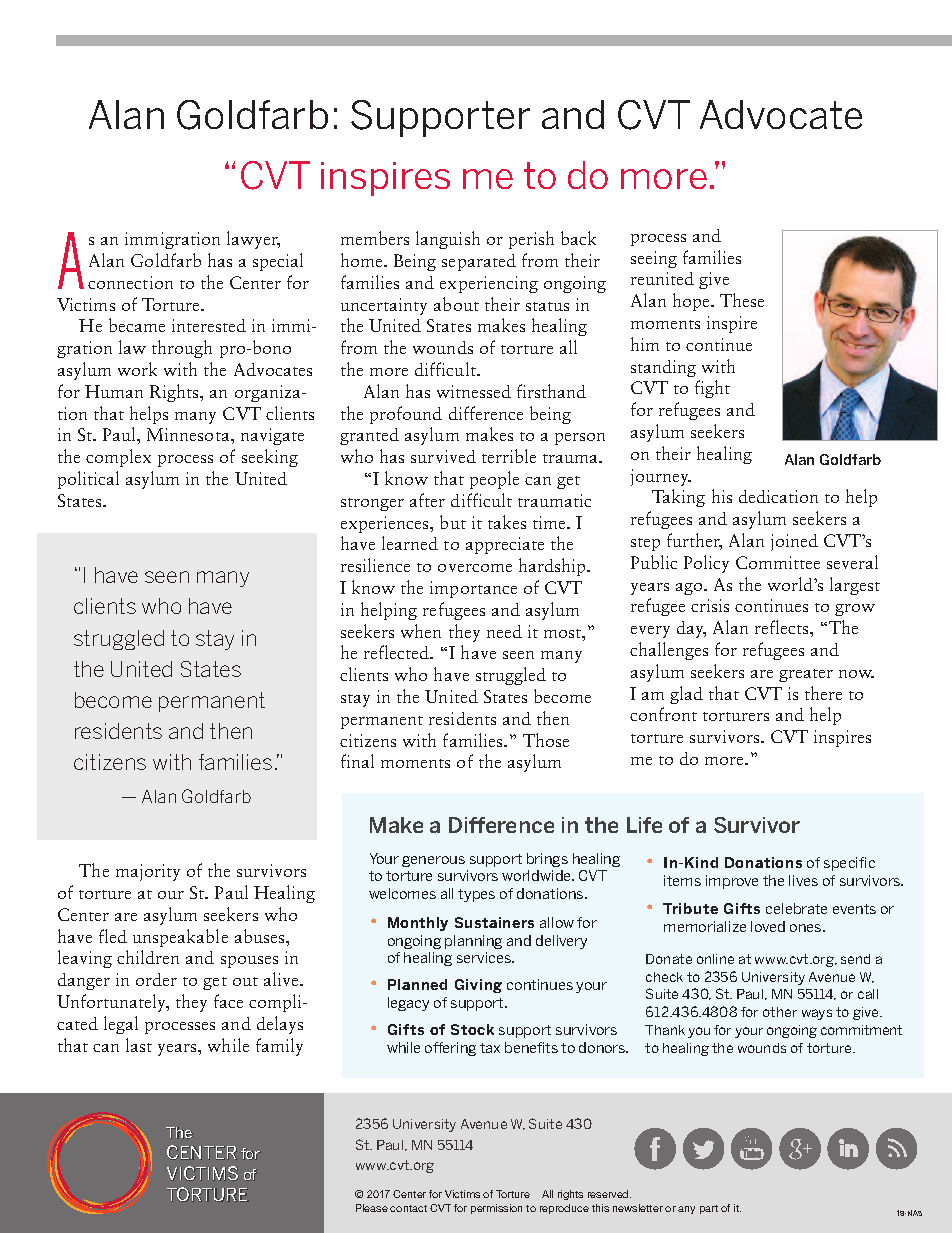 This image has height=1233, width=952. Describe the element at coordinates (209, 325) in the image. I see `interested` at that location.
